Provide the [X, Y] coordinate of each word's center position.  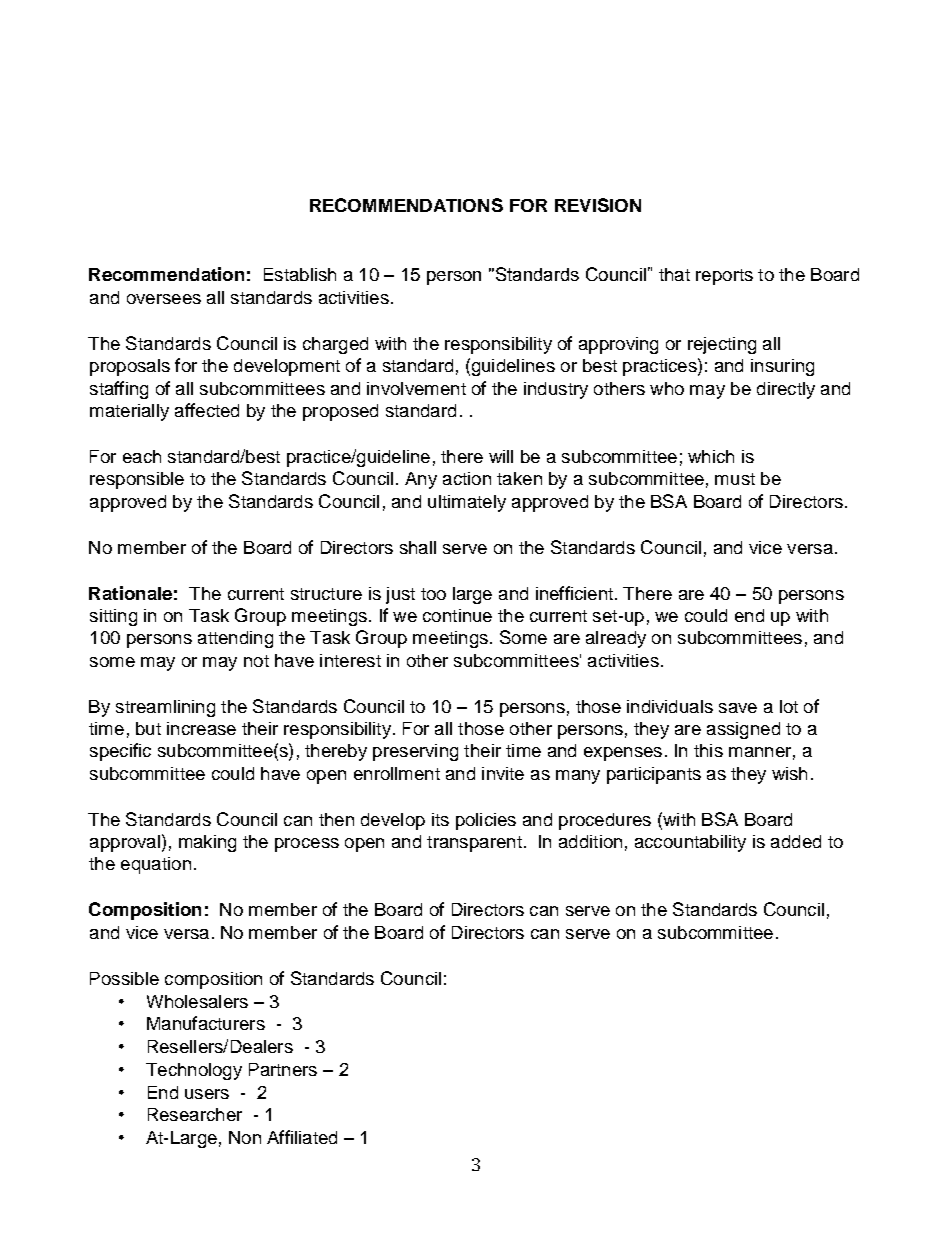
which [711, 456]
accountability [690, 843]
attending [235, 639]
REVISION [598, 205]
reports [724, 277]
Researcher [195, 1114]
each [142, 456]
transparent [474, 844]
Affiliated [302, 1137]
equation [156, 865]
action [467, 478]
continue [457, 615]
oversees [164, 299]
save [738, 708]
